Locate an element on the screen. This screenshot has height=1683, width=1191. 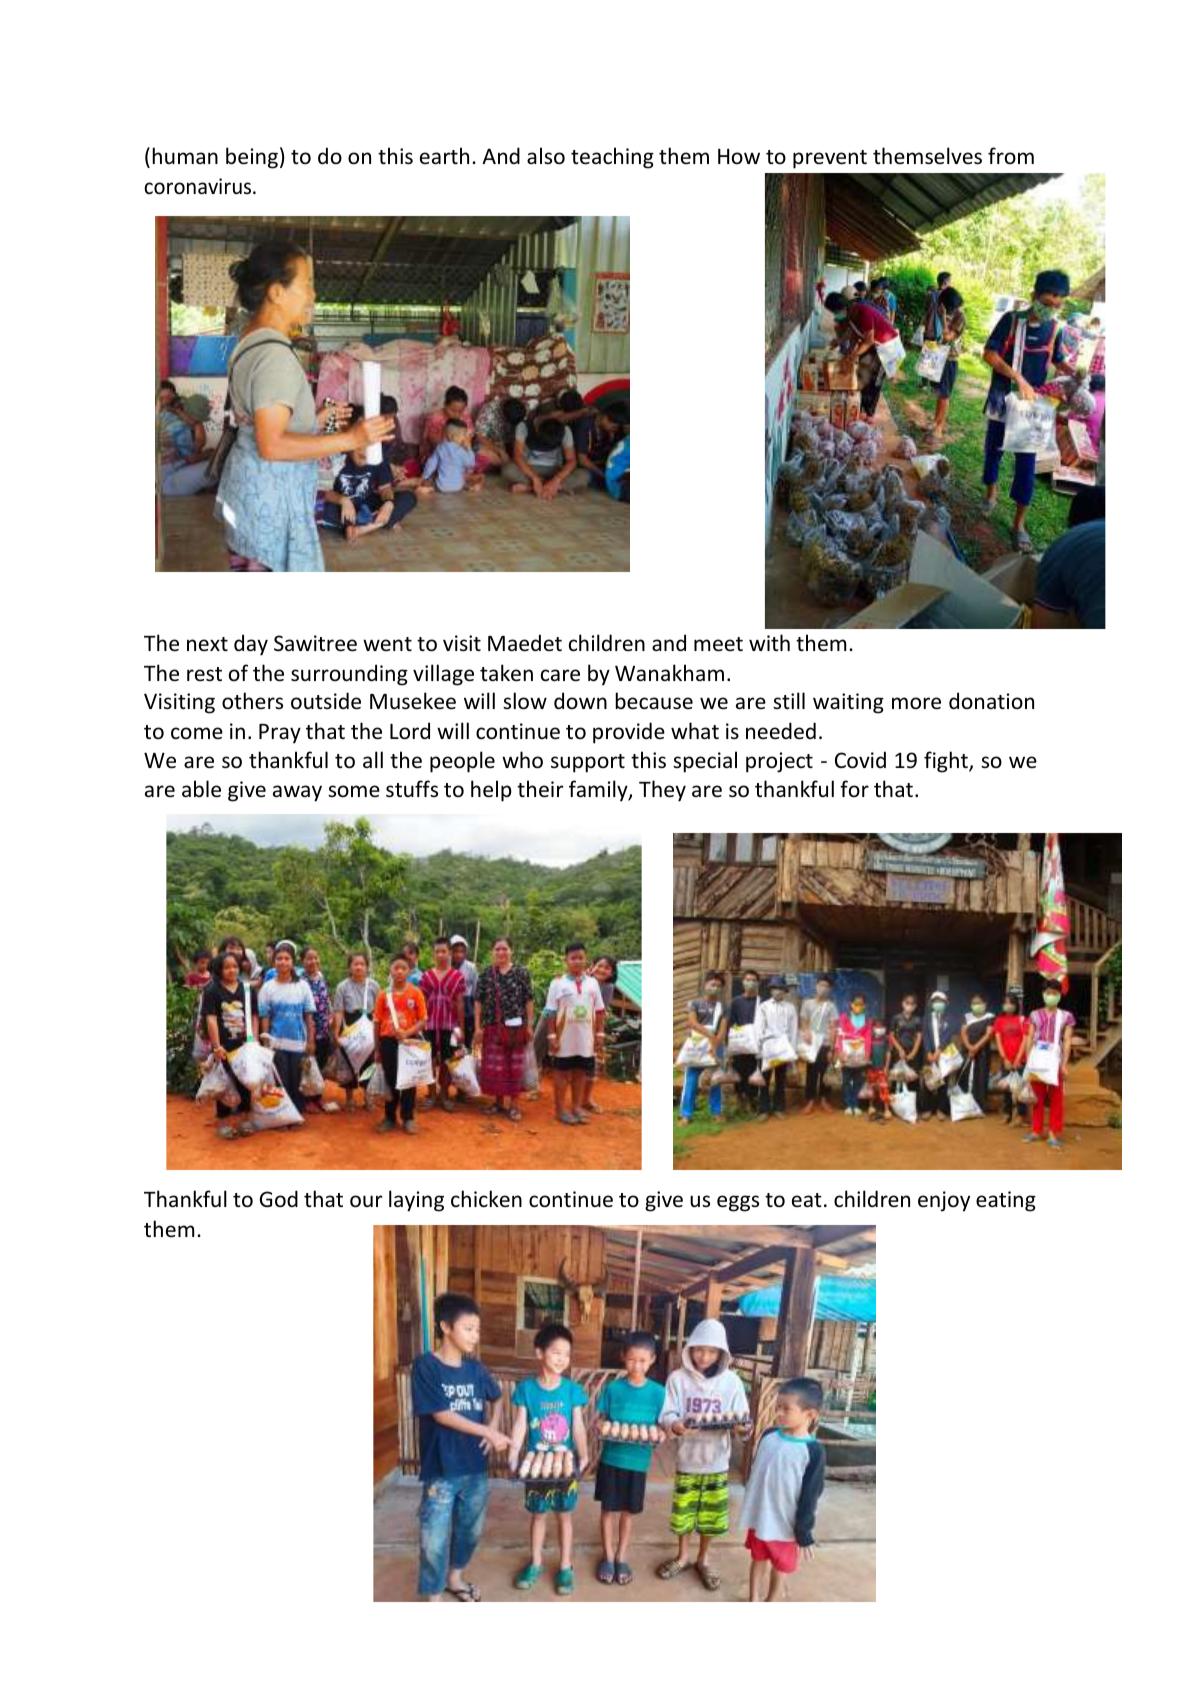
being is located at coordinates (252, 158).
